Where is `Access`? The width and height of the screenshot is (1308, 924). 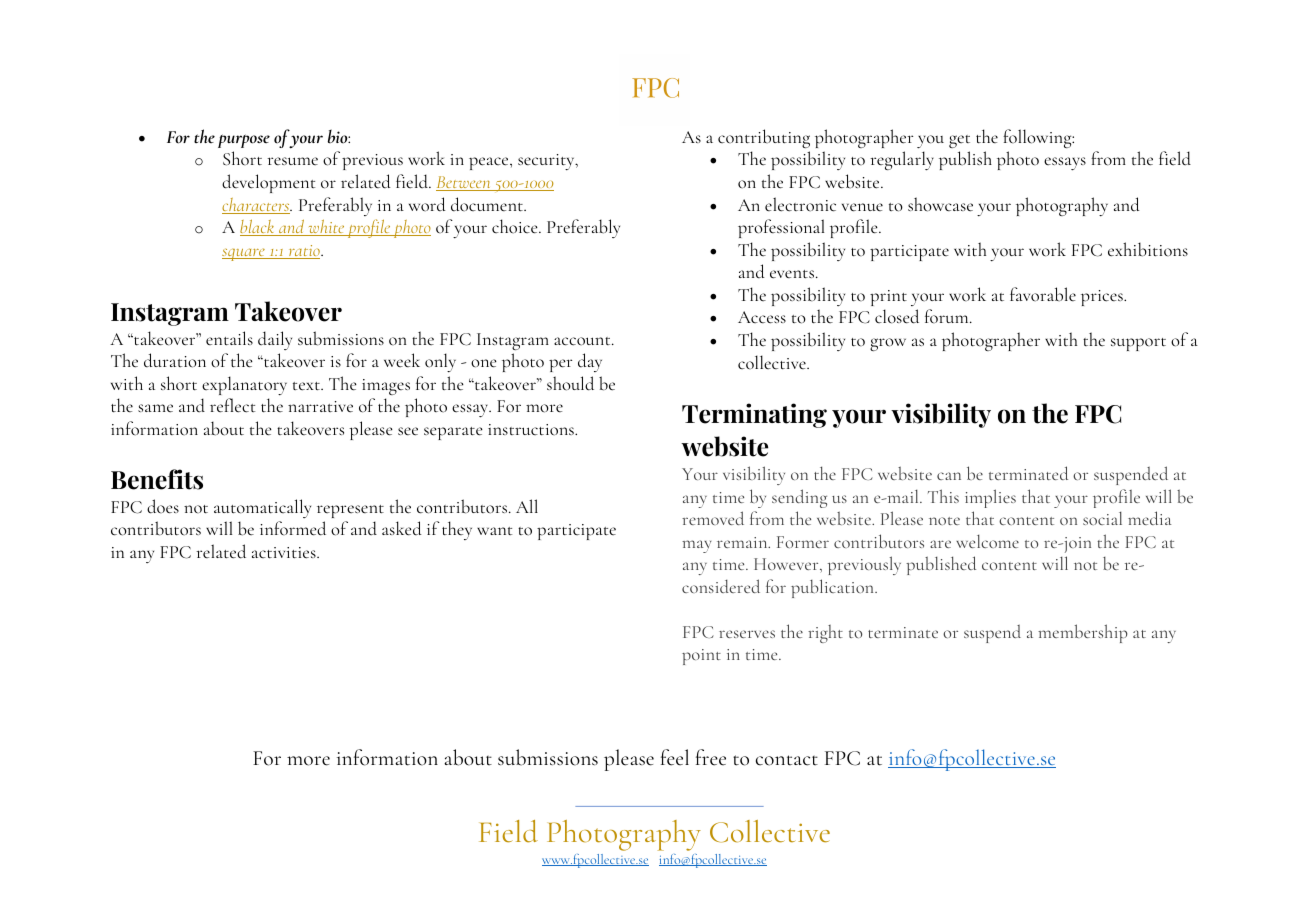
Access is located at coordinates (762, 317).
